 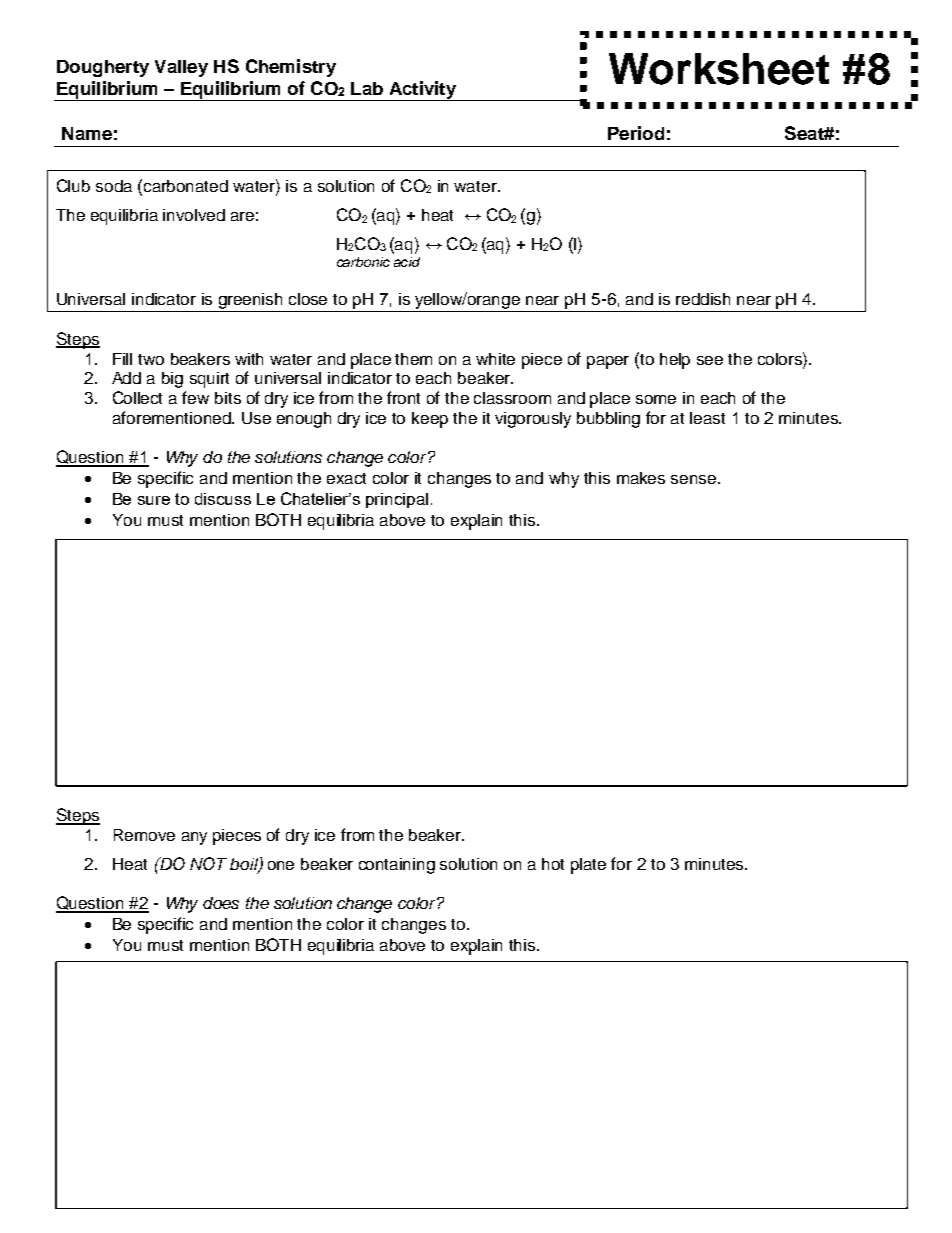 What do you see at coordinates (422, 91) in the page?
I see `Activity` at bounding box center [422, 91].
